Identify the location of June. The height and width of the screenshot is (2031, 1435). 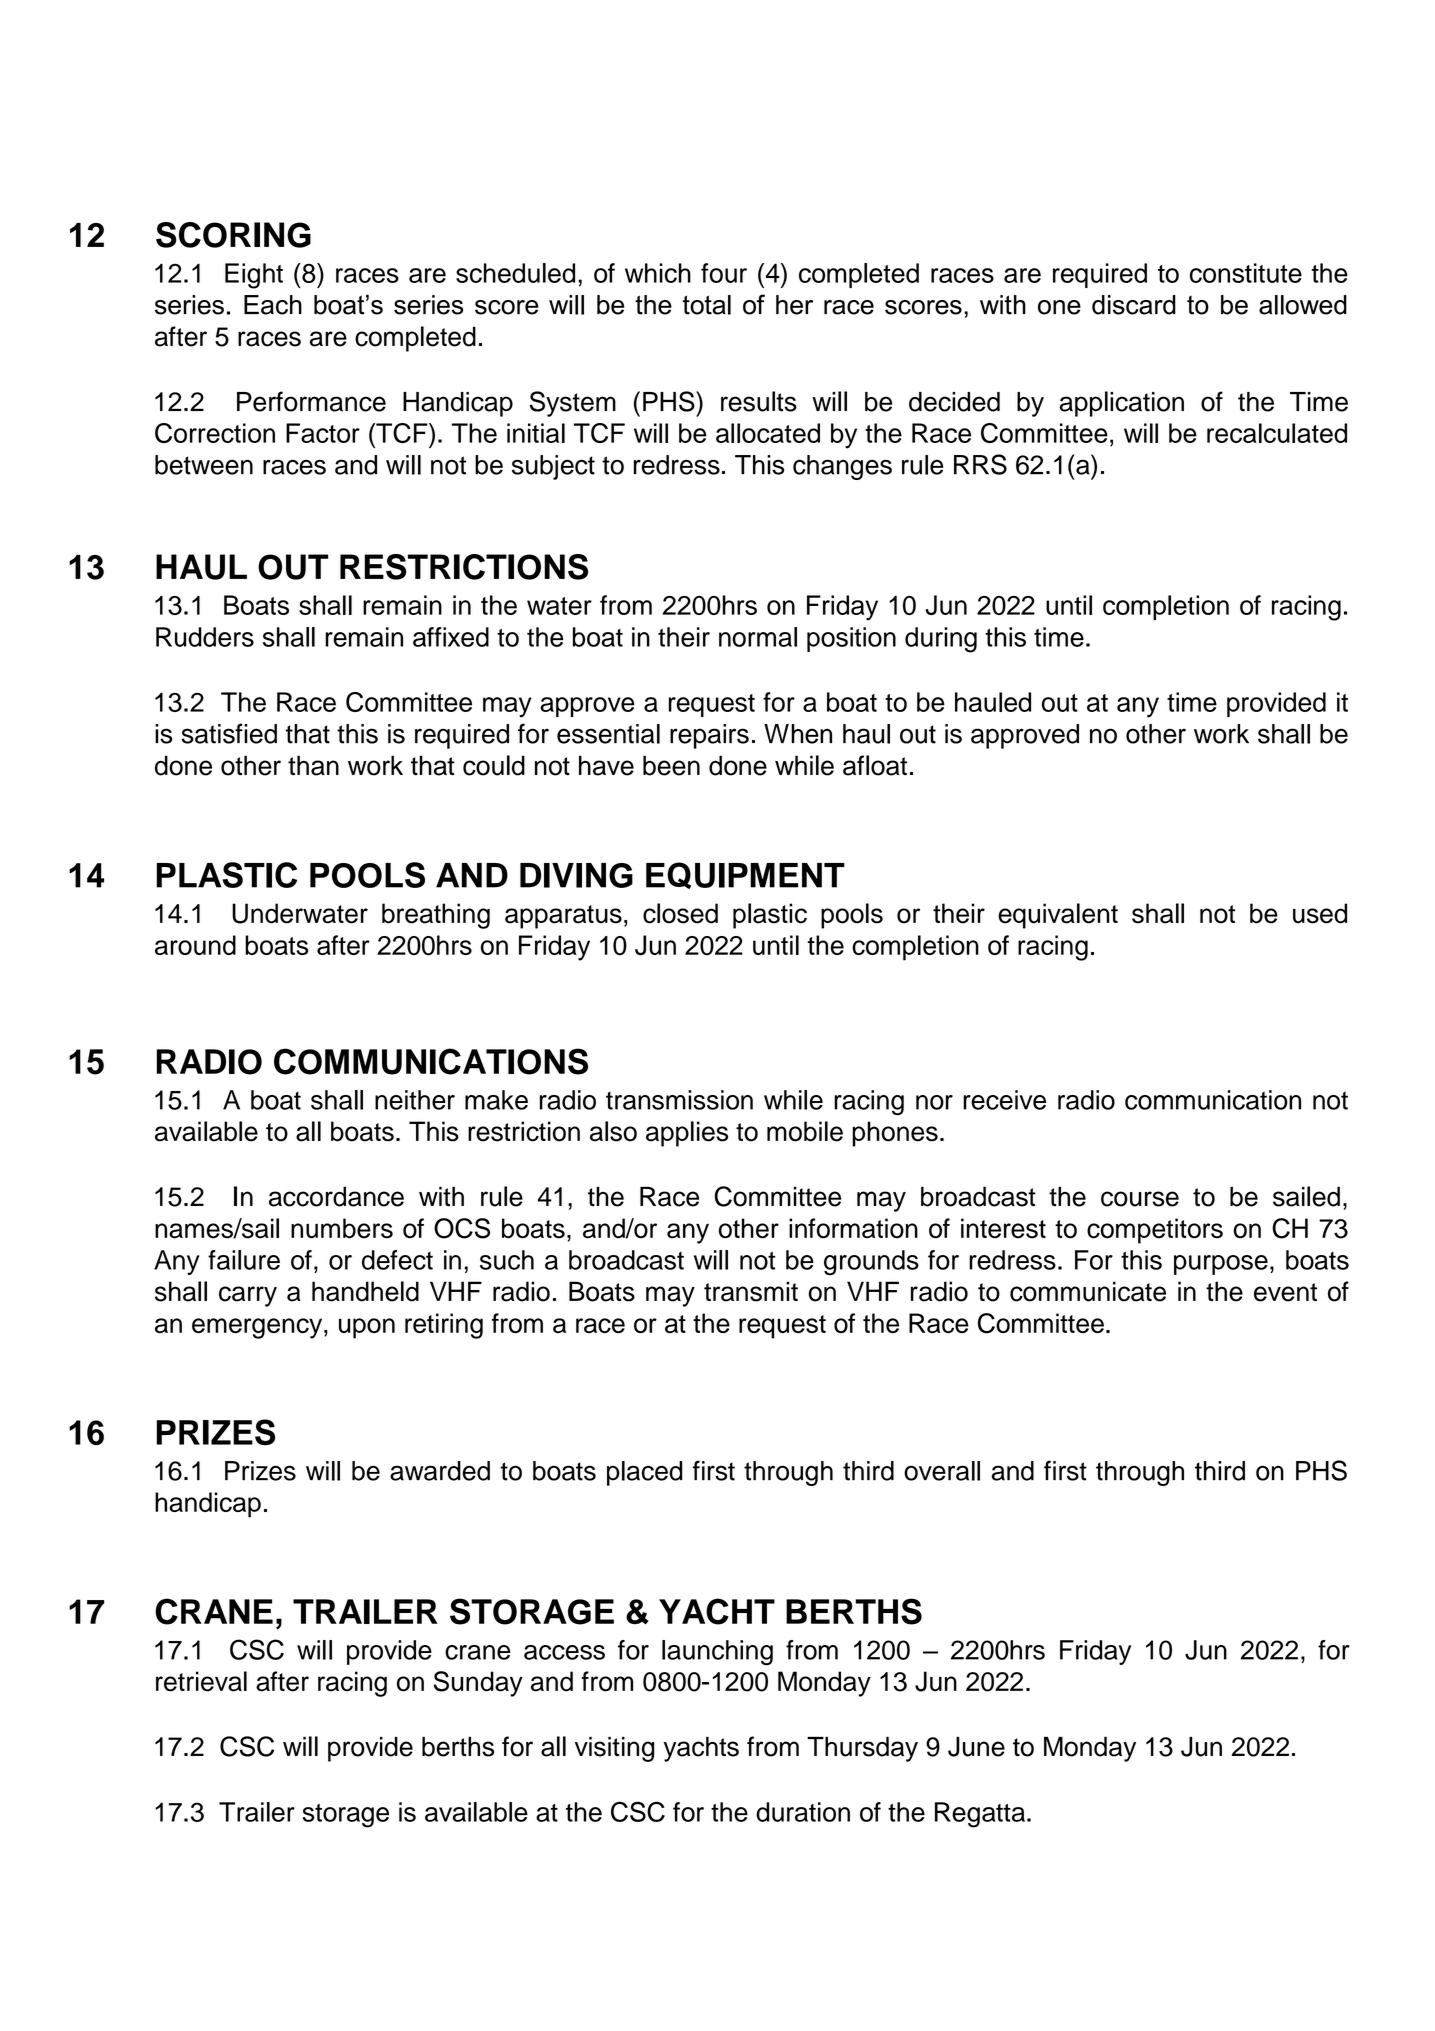
(976, 1747).
